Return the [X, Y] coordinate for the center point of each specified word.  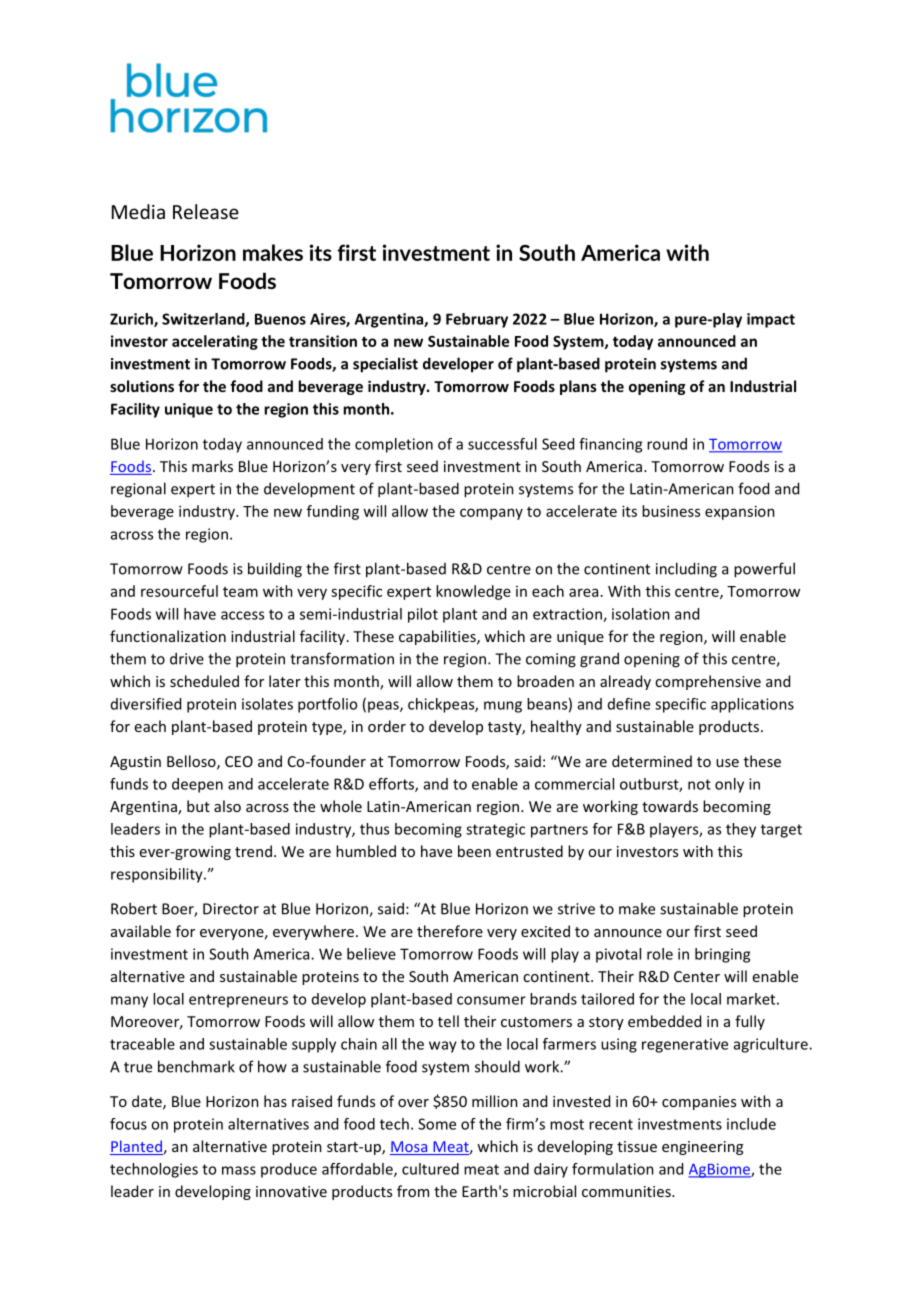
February [477, 320]
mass [239, 1170]
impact [771, 320]
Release [206, 211]
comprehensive [708, 682]
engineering [702, 1148]
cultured [430, 1169]
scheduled [204, 681]
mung [503, 707]
